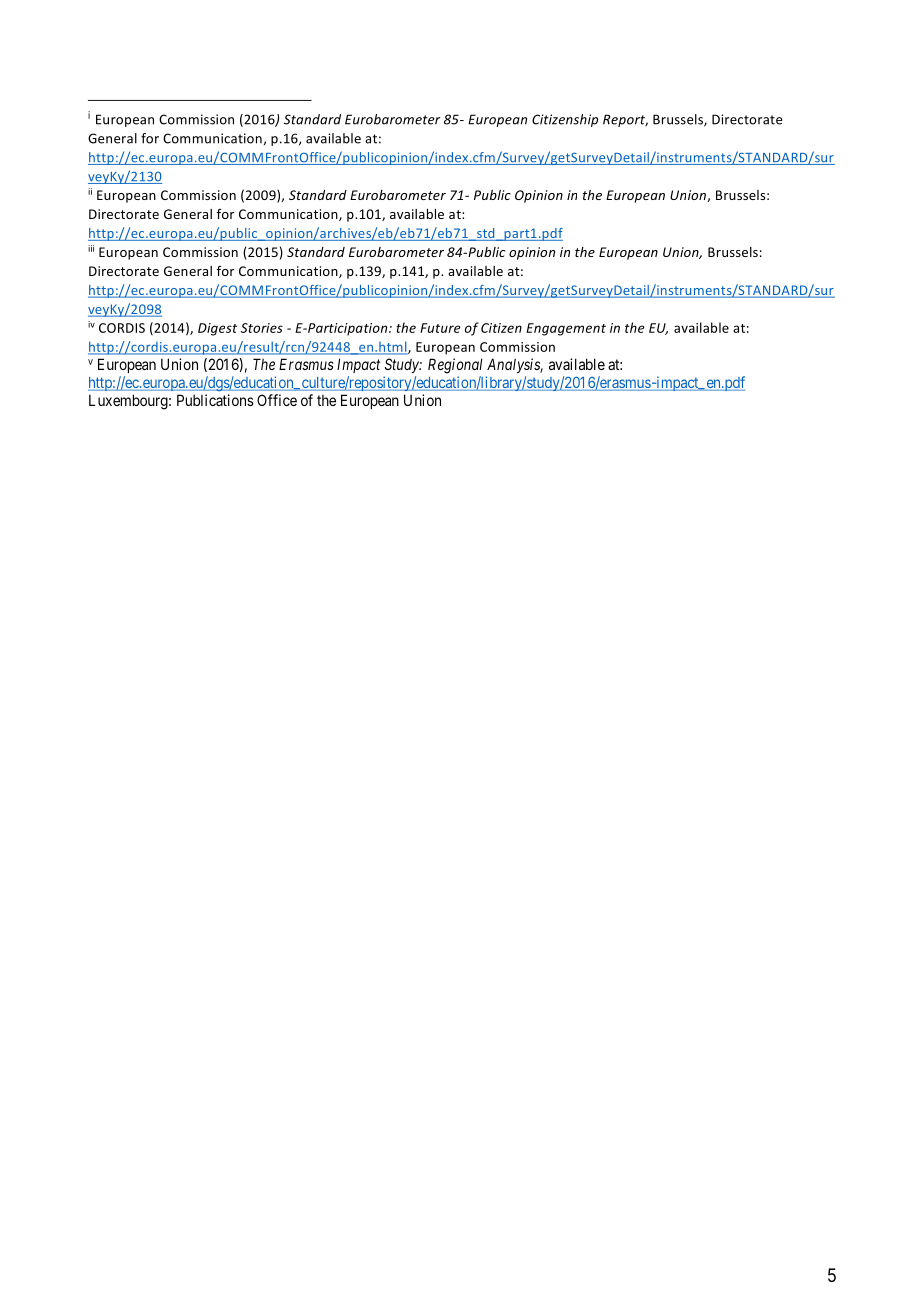 The width and height of the screenshot is (924, 1308). I want to click on iii, so click(91, 248).
